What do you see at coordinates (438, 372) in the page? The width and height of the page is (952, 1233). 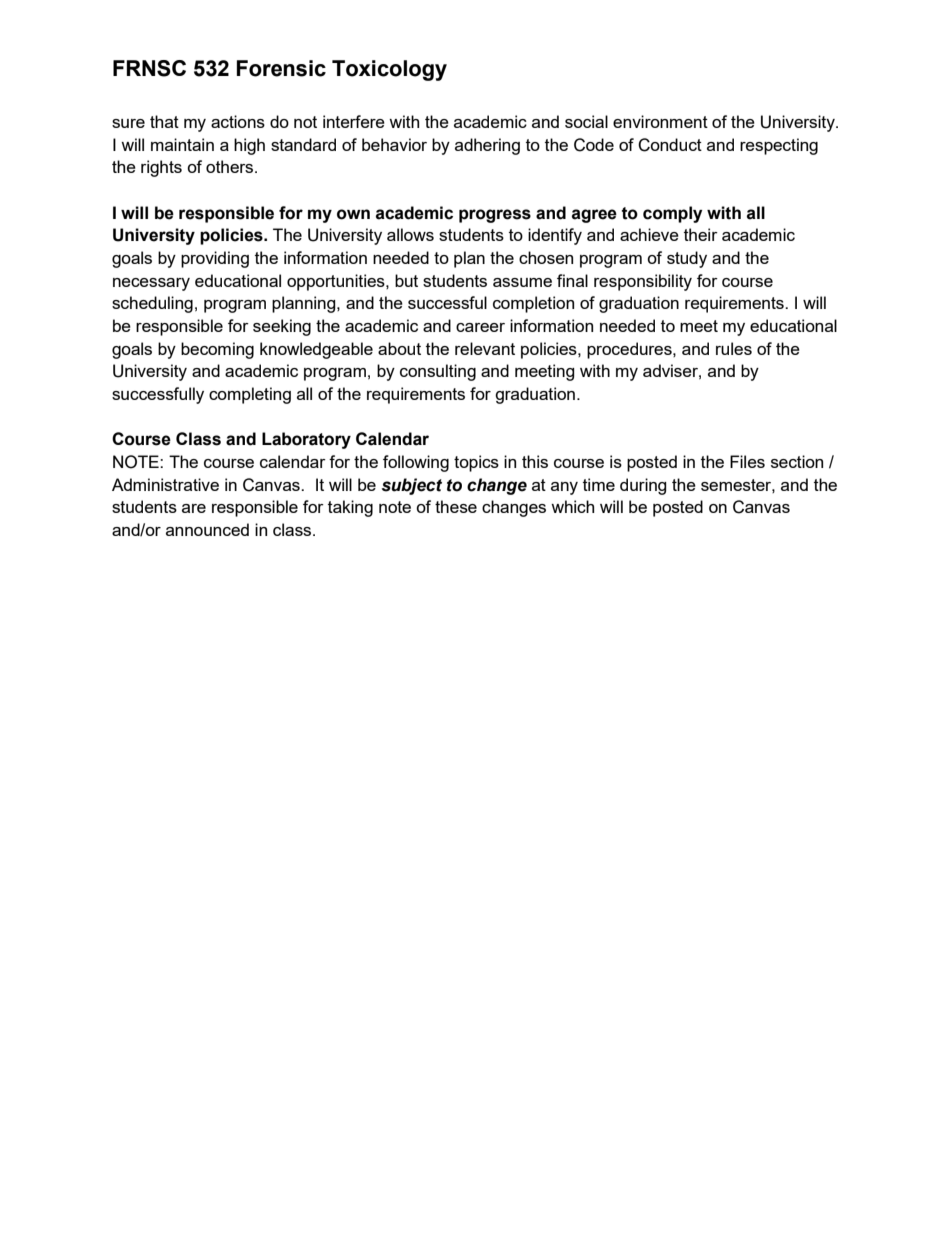 I see `consulting` at bounding box center [438, 372].
